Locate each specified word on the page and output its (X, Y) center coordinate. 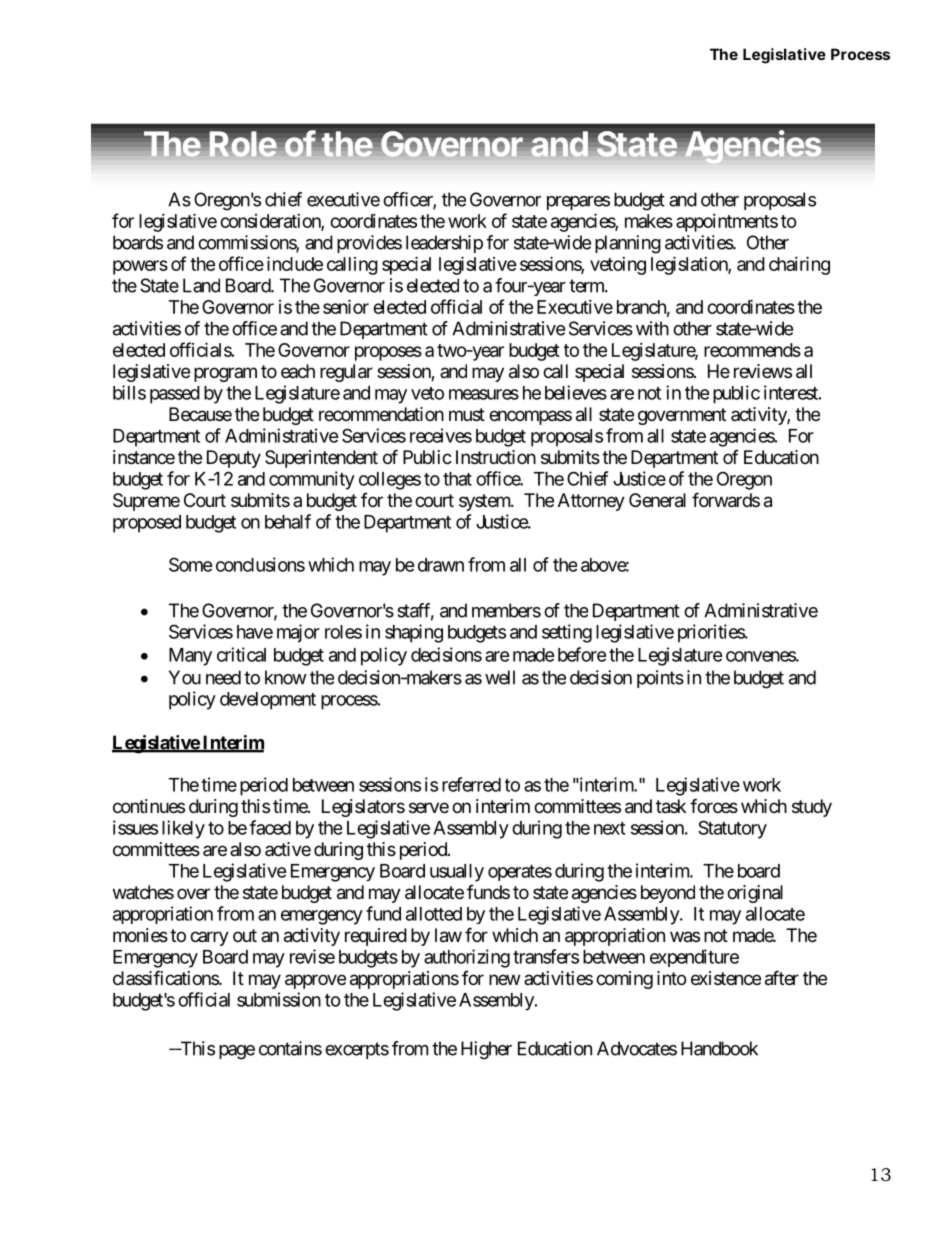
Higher (486, 1050)
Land (201, 285)
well (500, 677)
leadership (444, 244)
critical (241, 654)
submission (279, 999)
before (582, 654)
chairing (799, 265)
